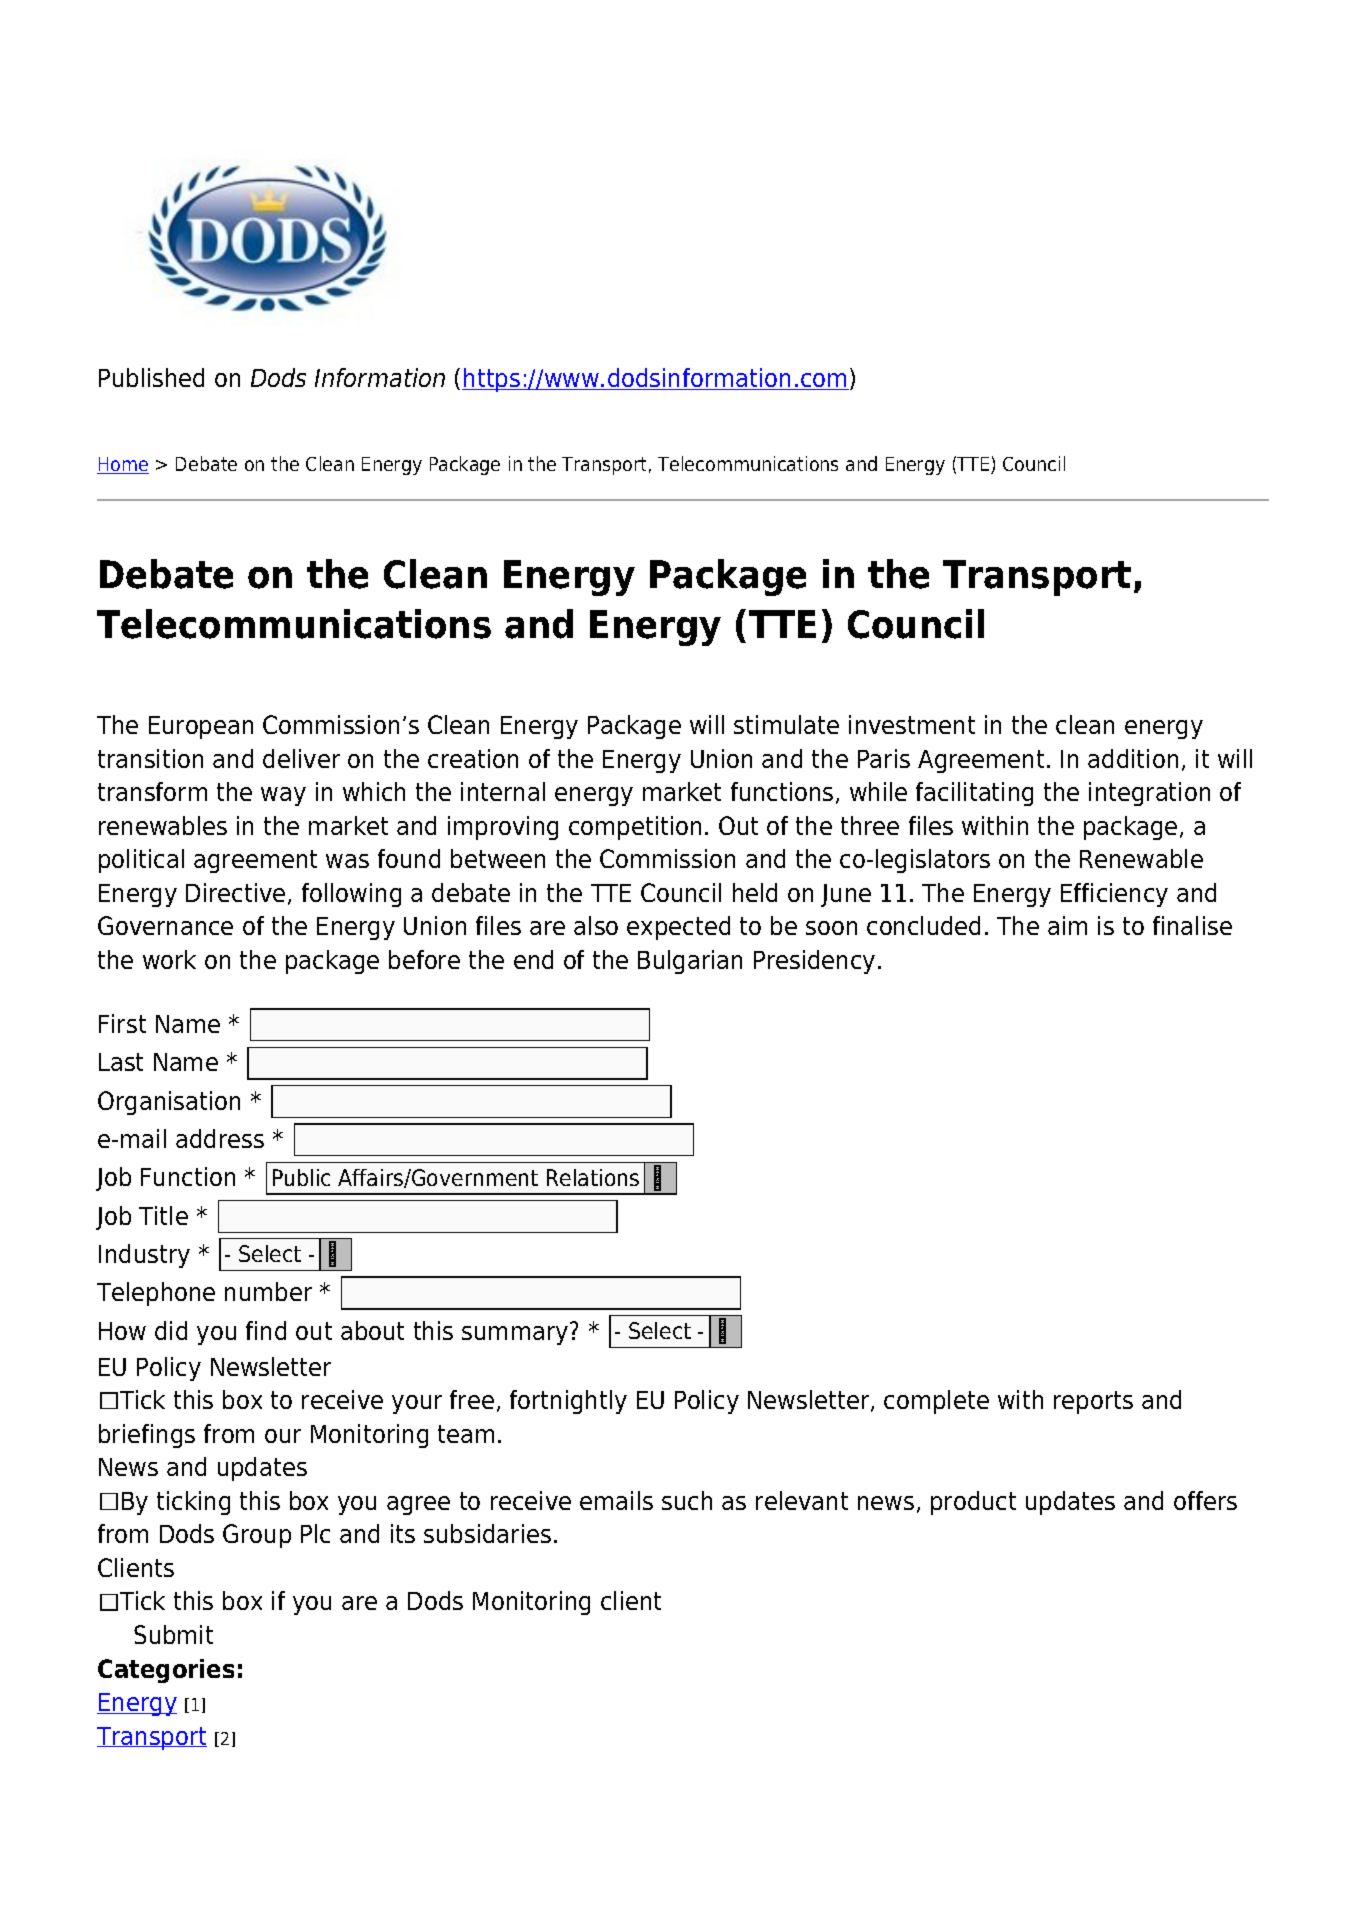 This document has height=1931, width=1366. I want to click on stimulate, so click(786, 724).
